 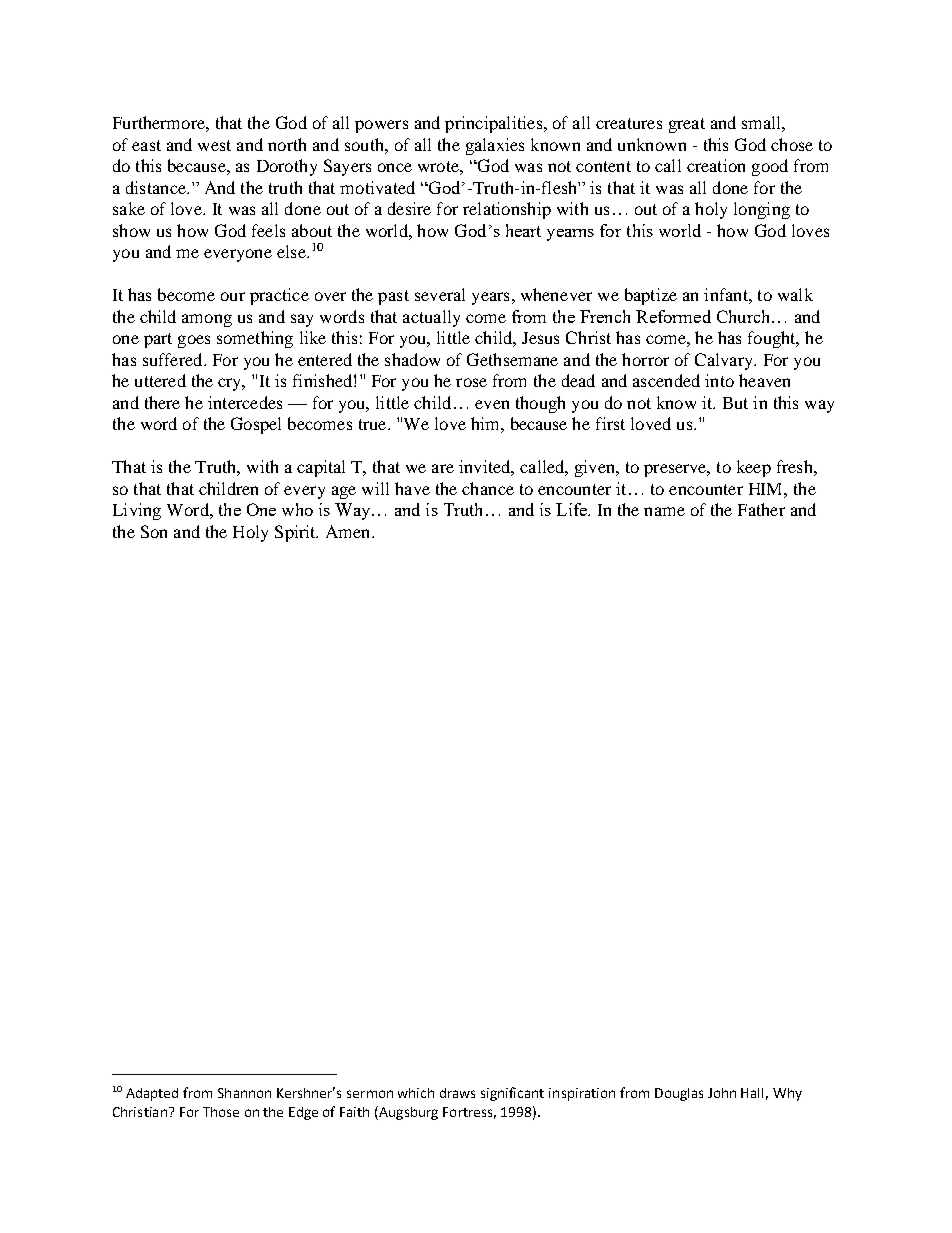 What do you see at coordinates (214, 145) in the screenshot?
I see `west` at bounding box center [214, 145].
